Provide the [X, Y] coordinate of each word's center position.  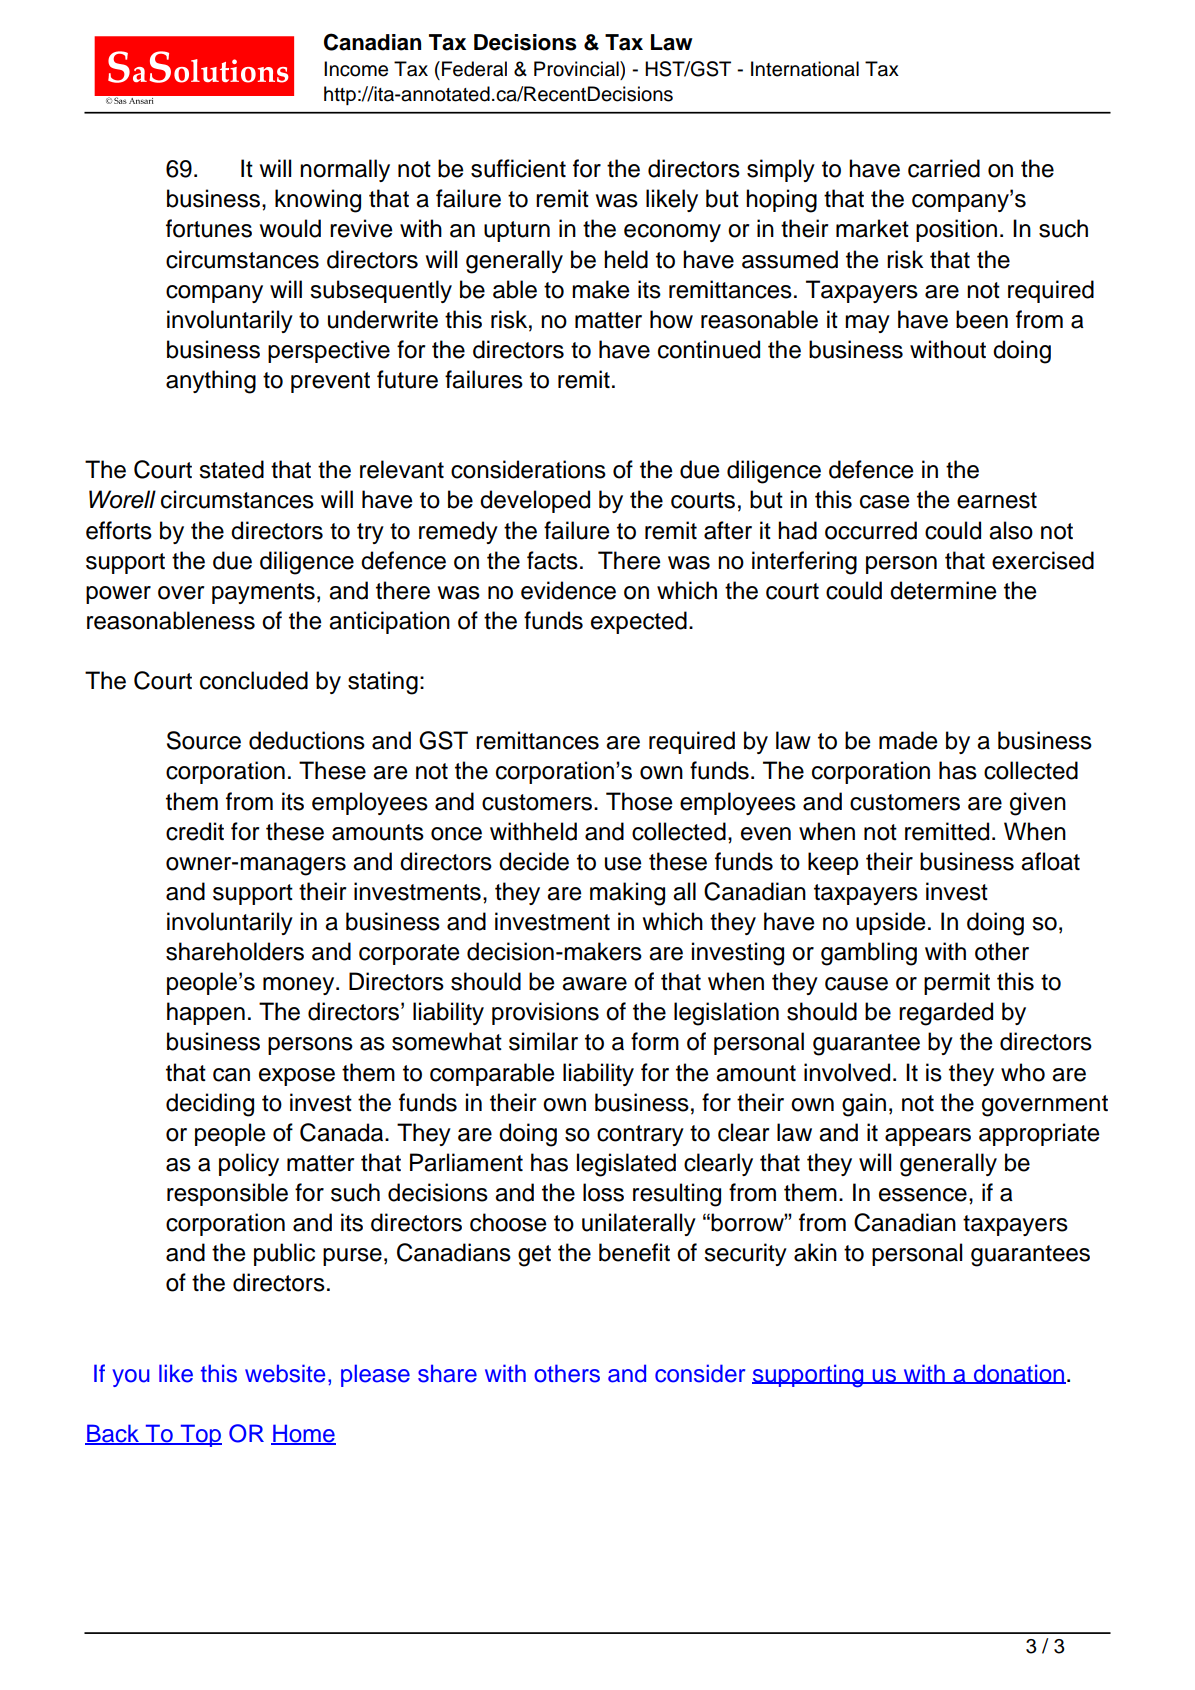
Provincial [577, 69]
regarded [946, 1014]
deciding [210, 1105]
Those [639, 801]
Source [204, 740]
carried [944, 168]
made [908, 740]
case [884, 502]
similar [543, 1041]
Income [356, 69]
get [534, 1256]
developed [535, 501]
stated [231, 469]
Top [200, 1435]
